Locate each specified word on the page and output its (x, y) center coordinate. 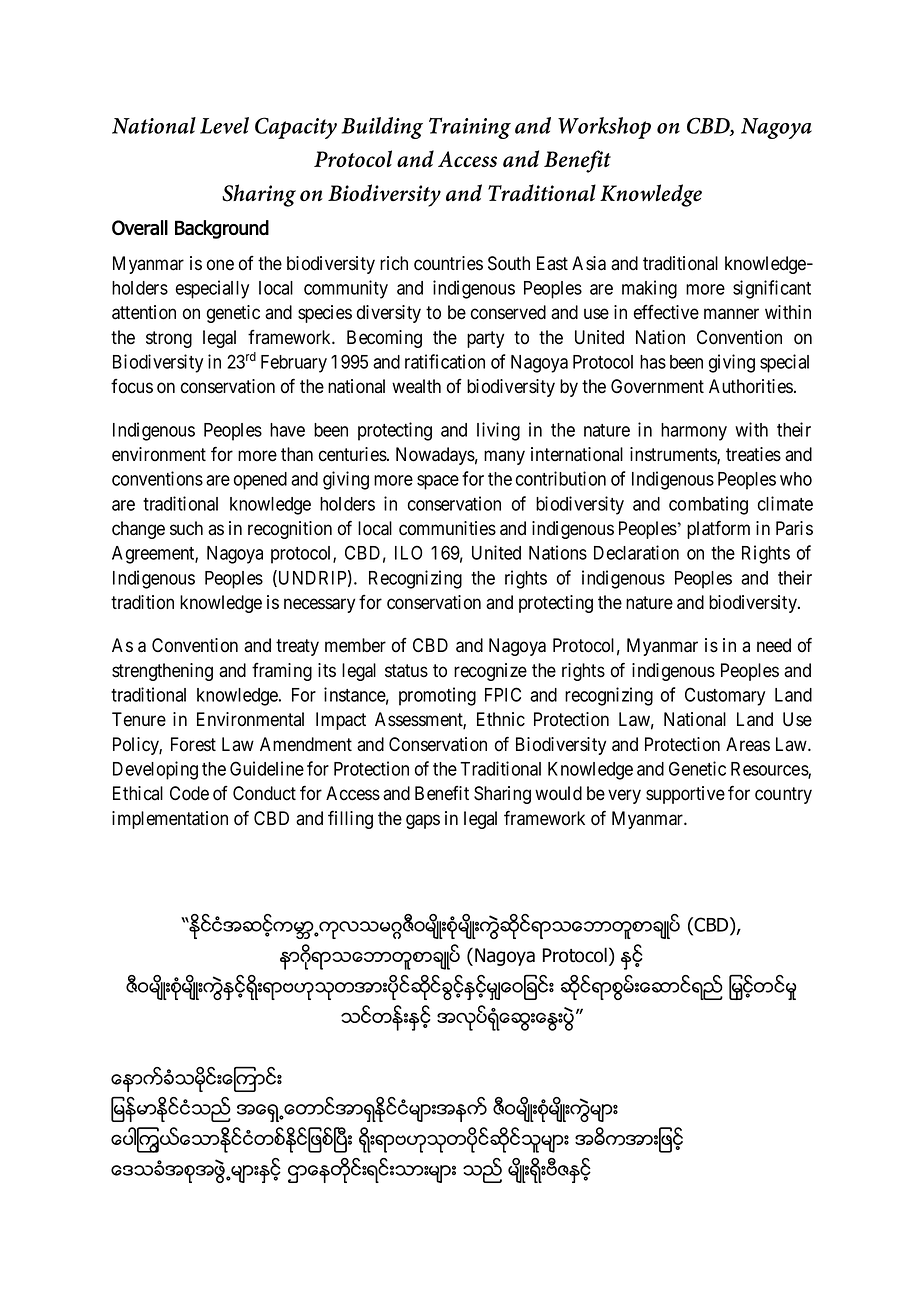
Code (189, 793)
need (774, 645)
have (287, 430)
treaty (297, 647)
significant (772, 289)
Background (222, 229)
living (498, 431)
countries (448, 263)
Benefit (442, 793)
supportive (685, 795)
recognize (490, 672)
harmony (694, 432)
